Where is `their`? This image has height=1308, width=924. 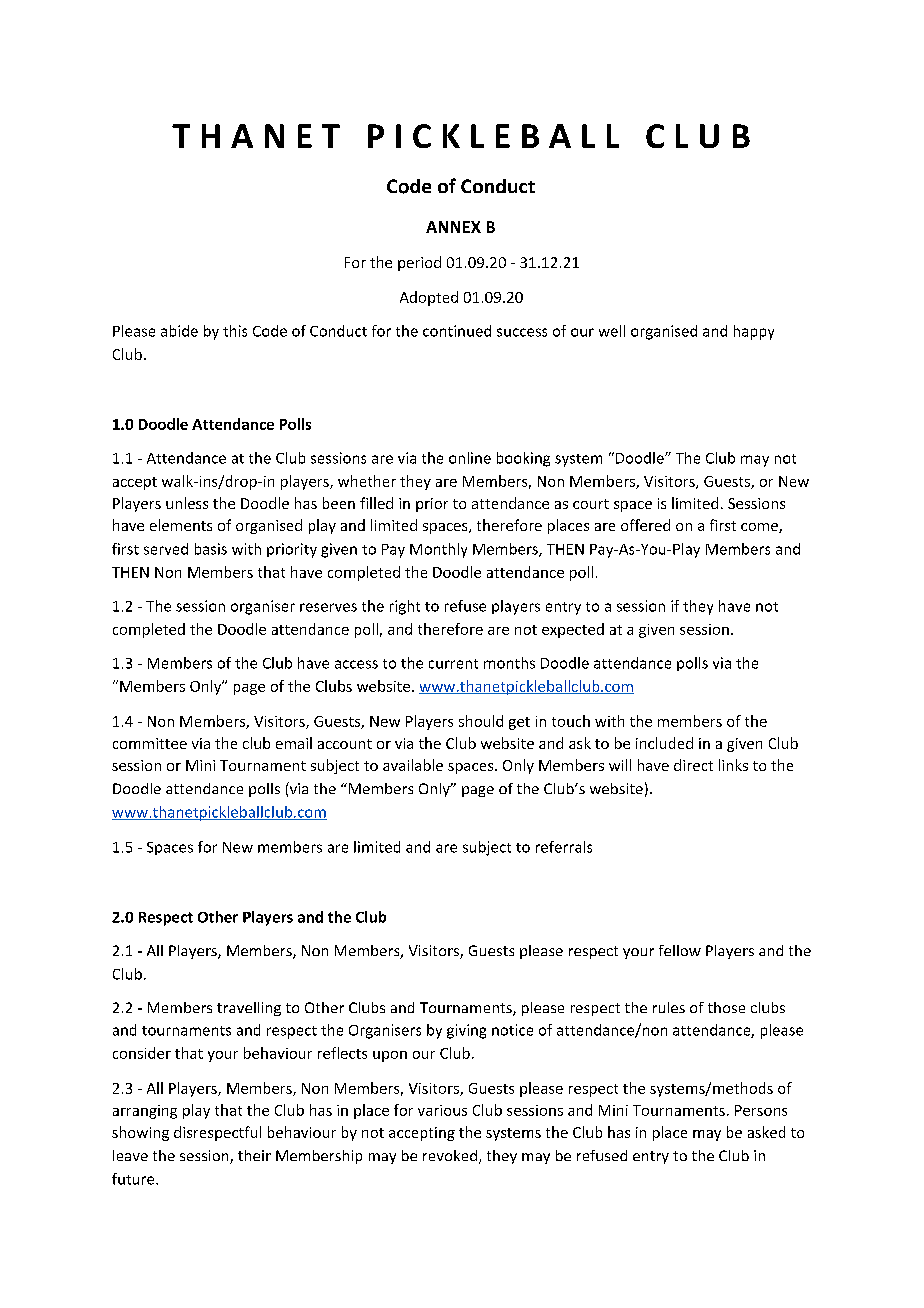 their is located at coordinates (254, 1155).
